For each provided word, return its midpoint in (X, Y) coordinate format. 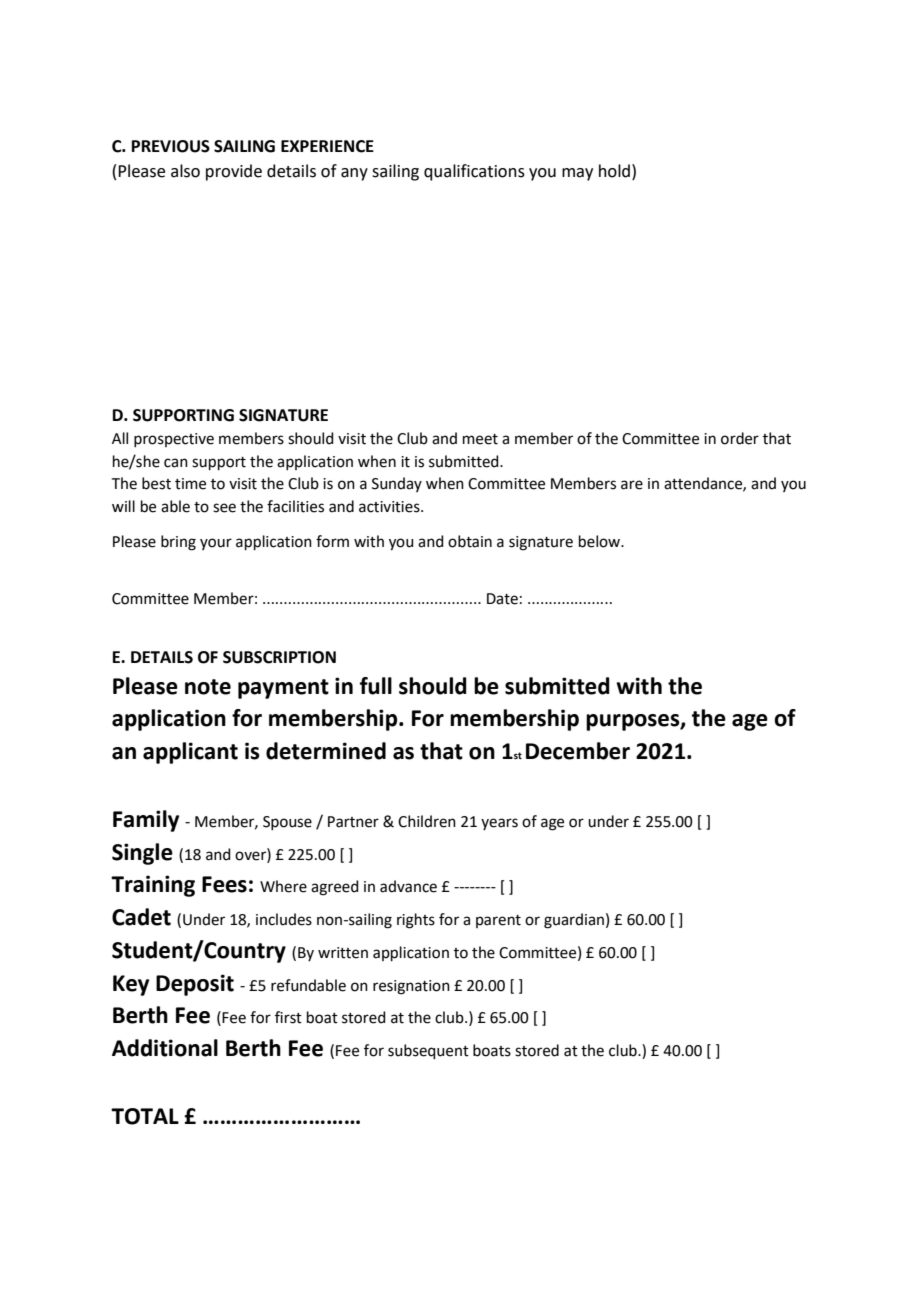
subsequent (428, 1051)
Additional (165, 1048)
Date (502, 599)
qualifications (474, 172)
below (600, 541)
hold (614, 171)
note (208, 687)
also (185, 171)
